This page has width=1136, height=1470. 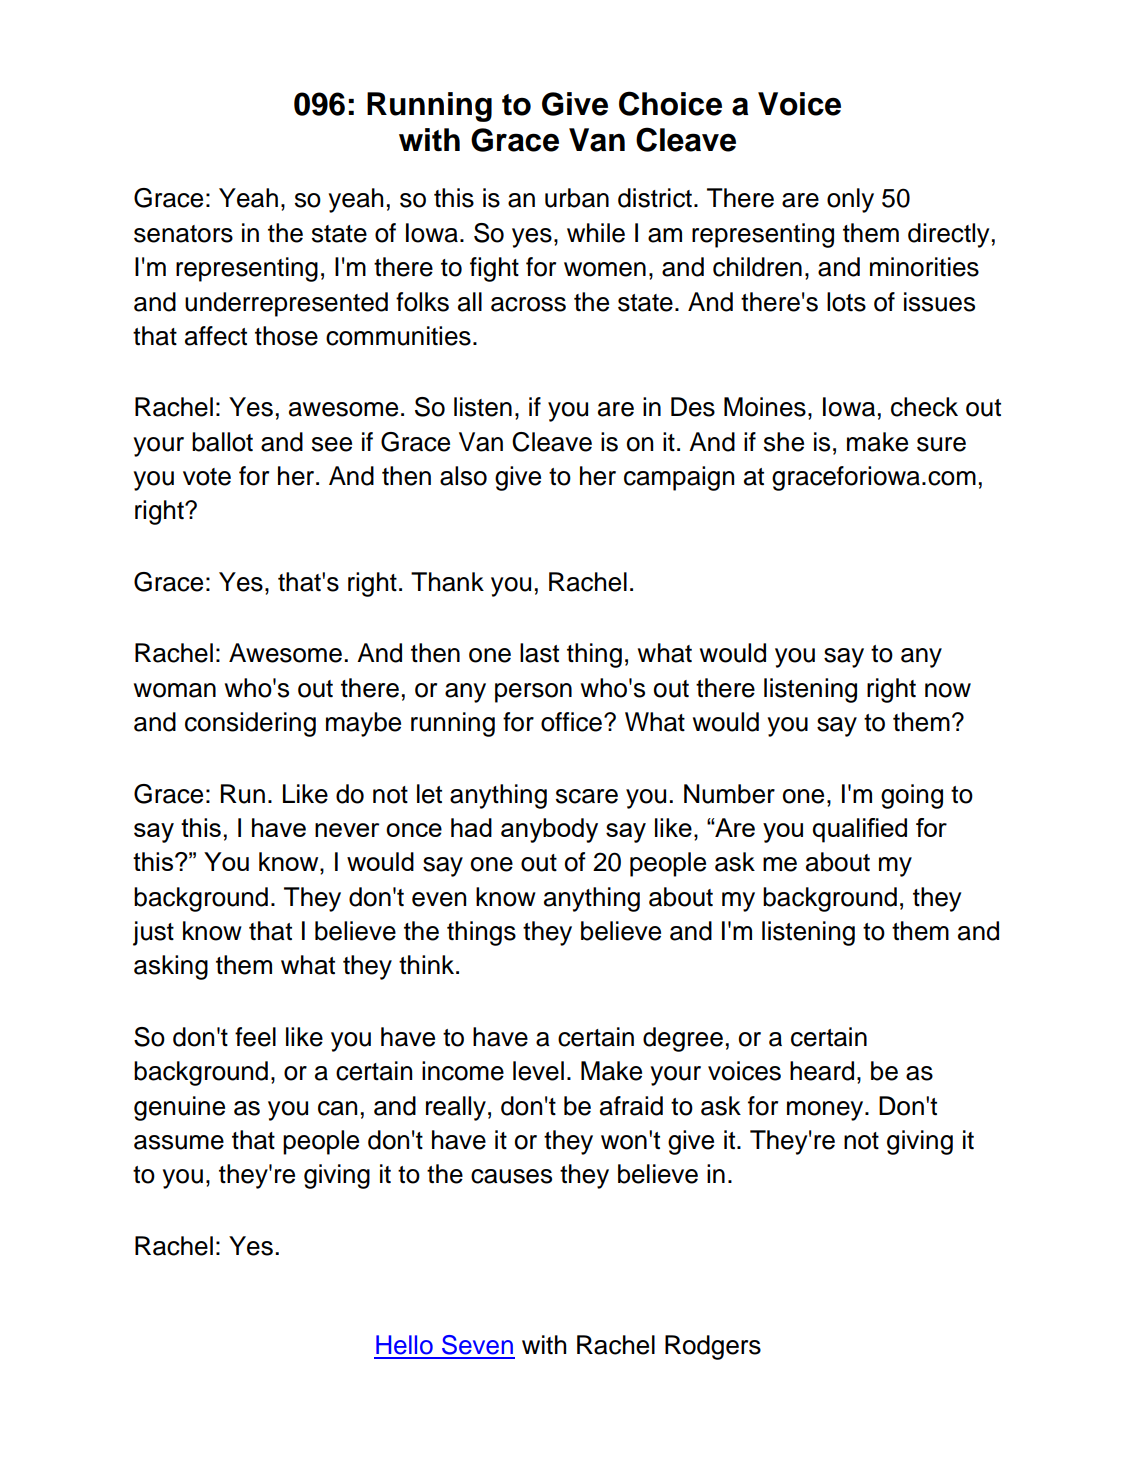 What do you see at coordinates (571, 722) in the page?
I see `office` at bounding box center [571, 722].
